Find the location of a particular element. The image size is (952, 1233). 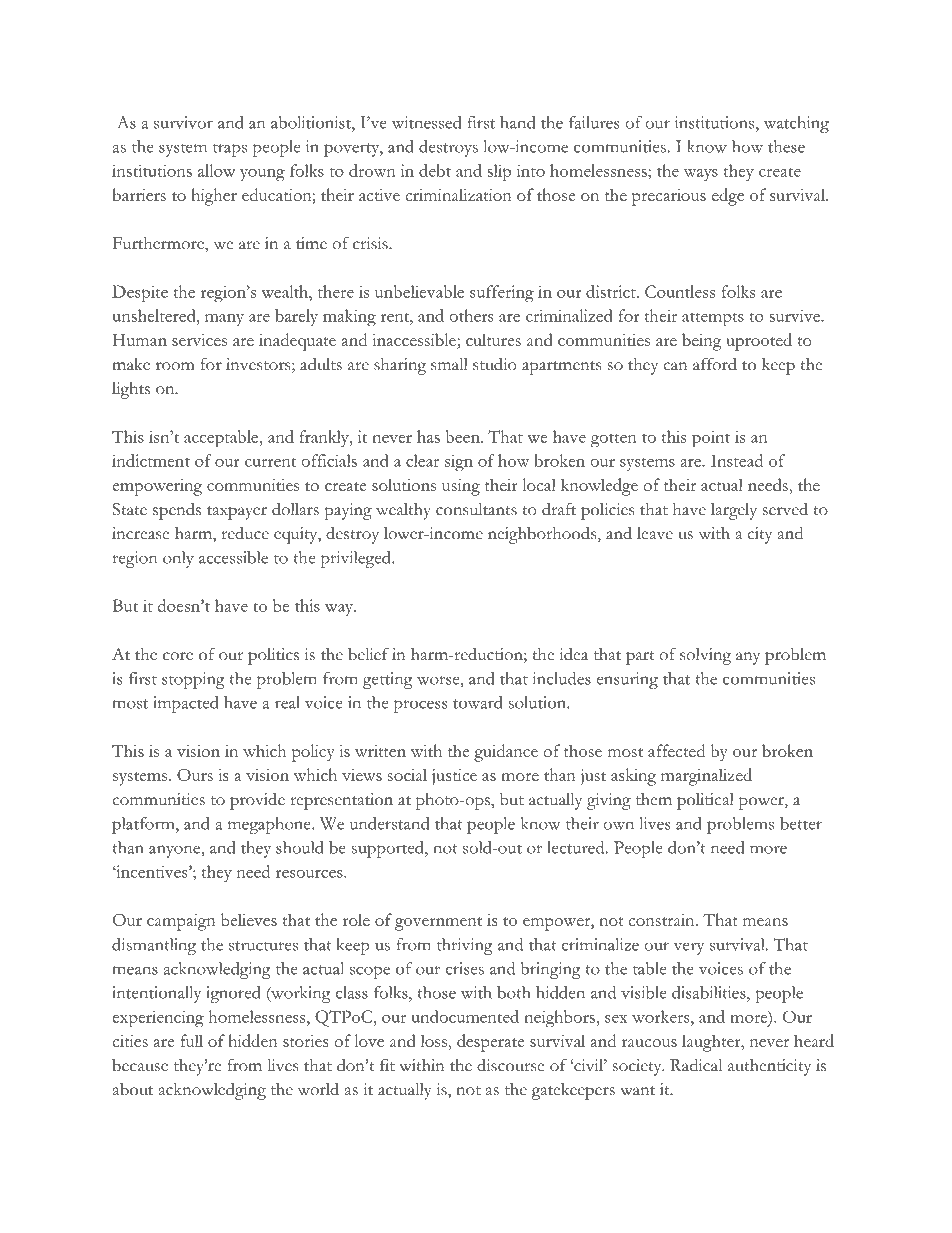

indictment is located at coordinates (151, 460).
